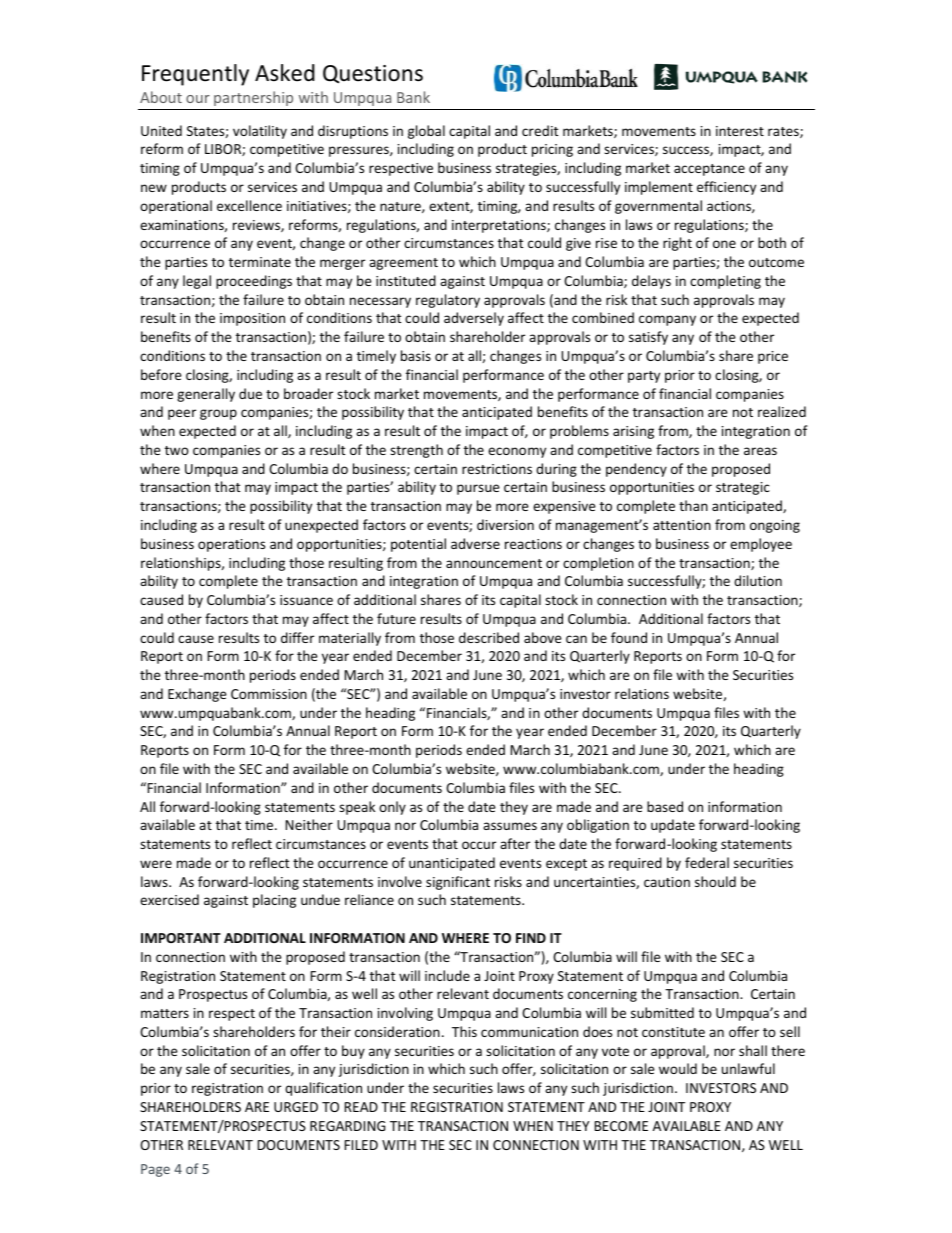 The height and width of the screenshot is (1233, 952). What do you see at coordinates (274, 901) in the screenshot?
I see `placing` at bounding box center [274, 901].
